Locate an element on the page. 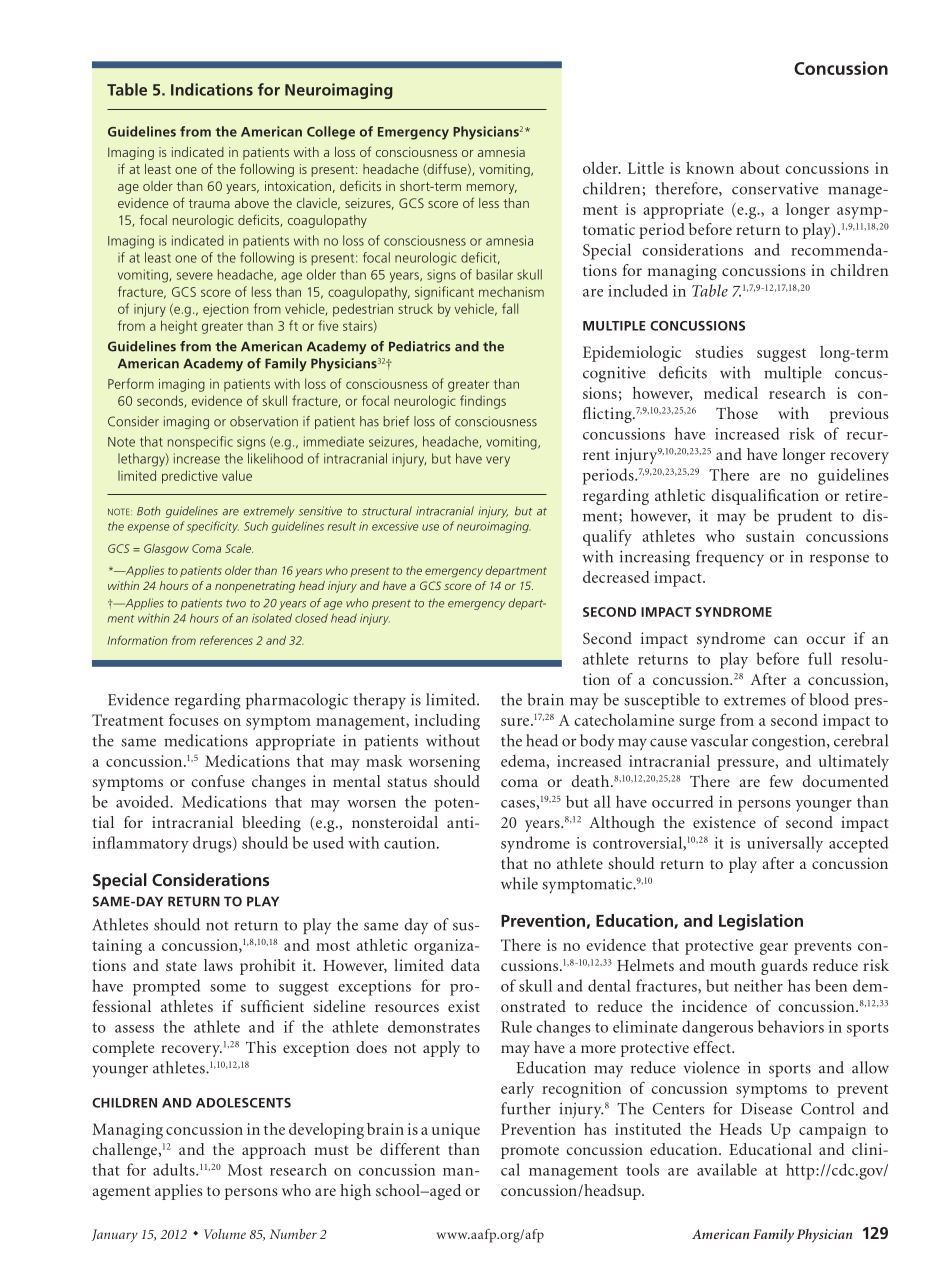 This page has width=950, height=1288. Volume is located at coordinates (225, 1234).
